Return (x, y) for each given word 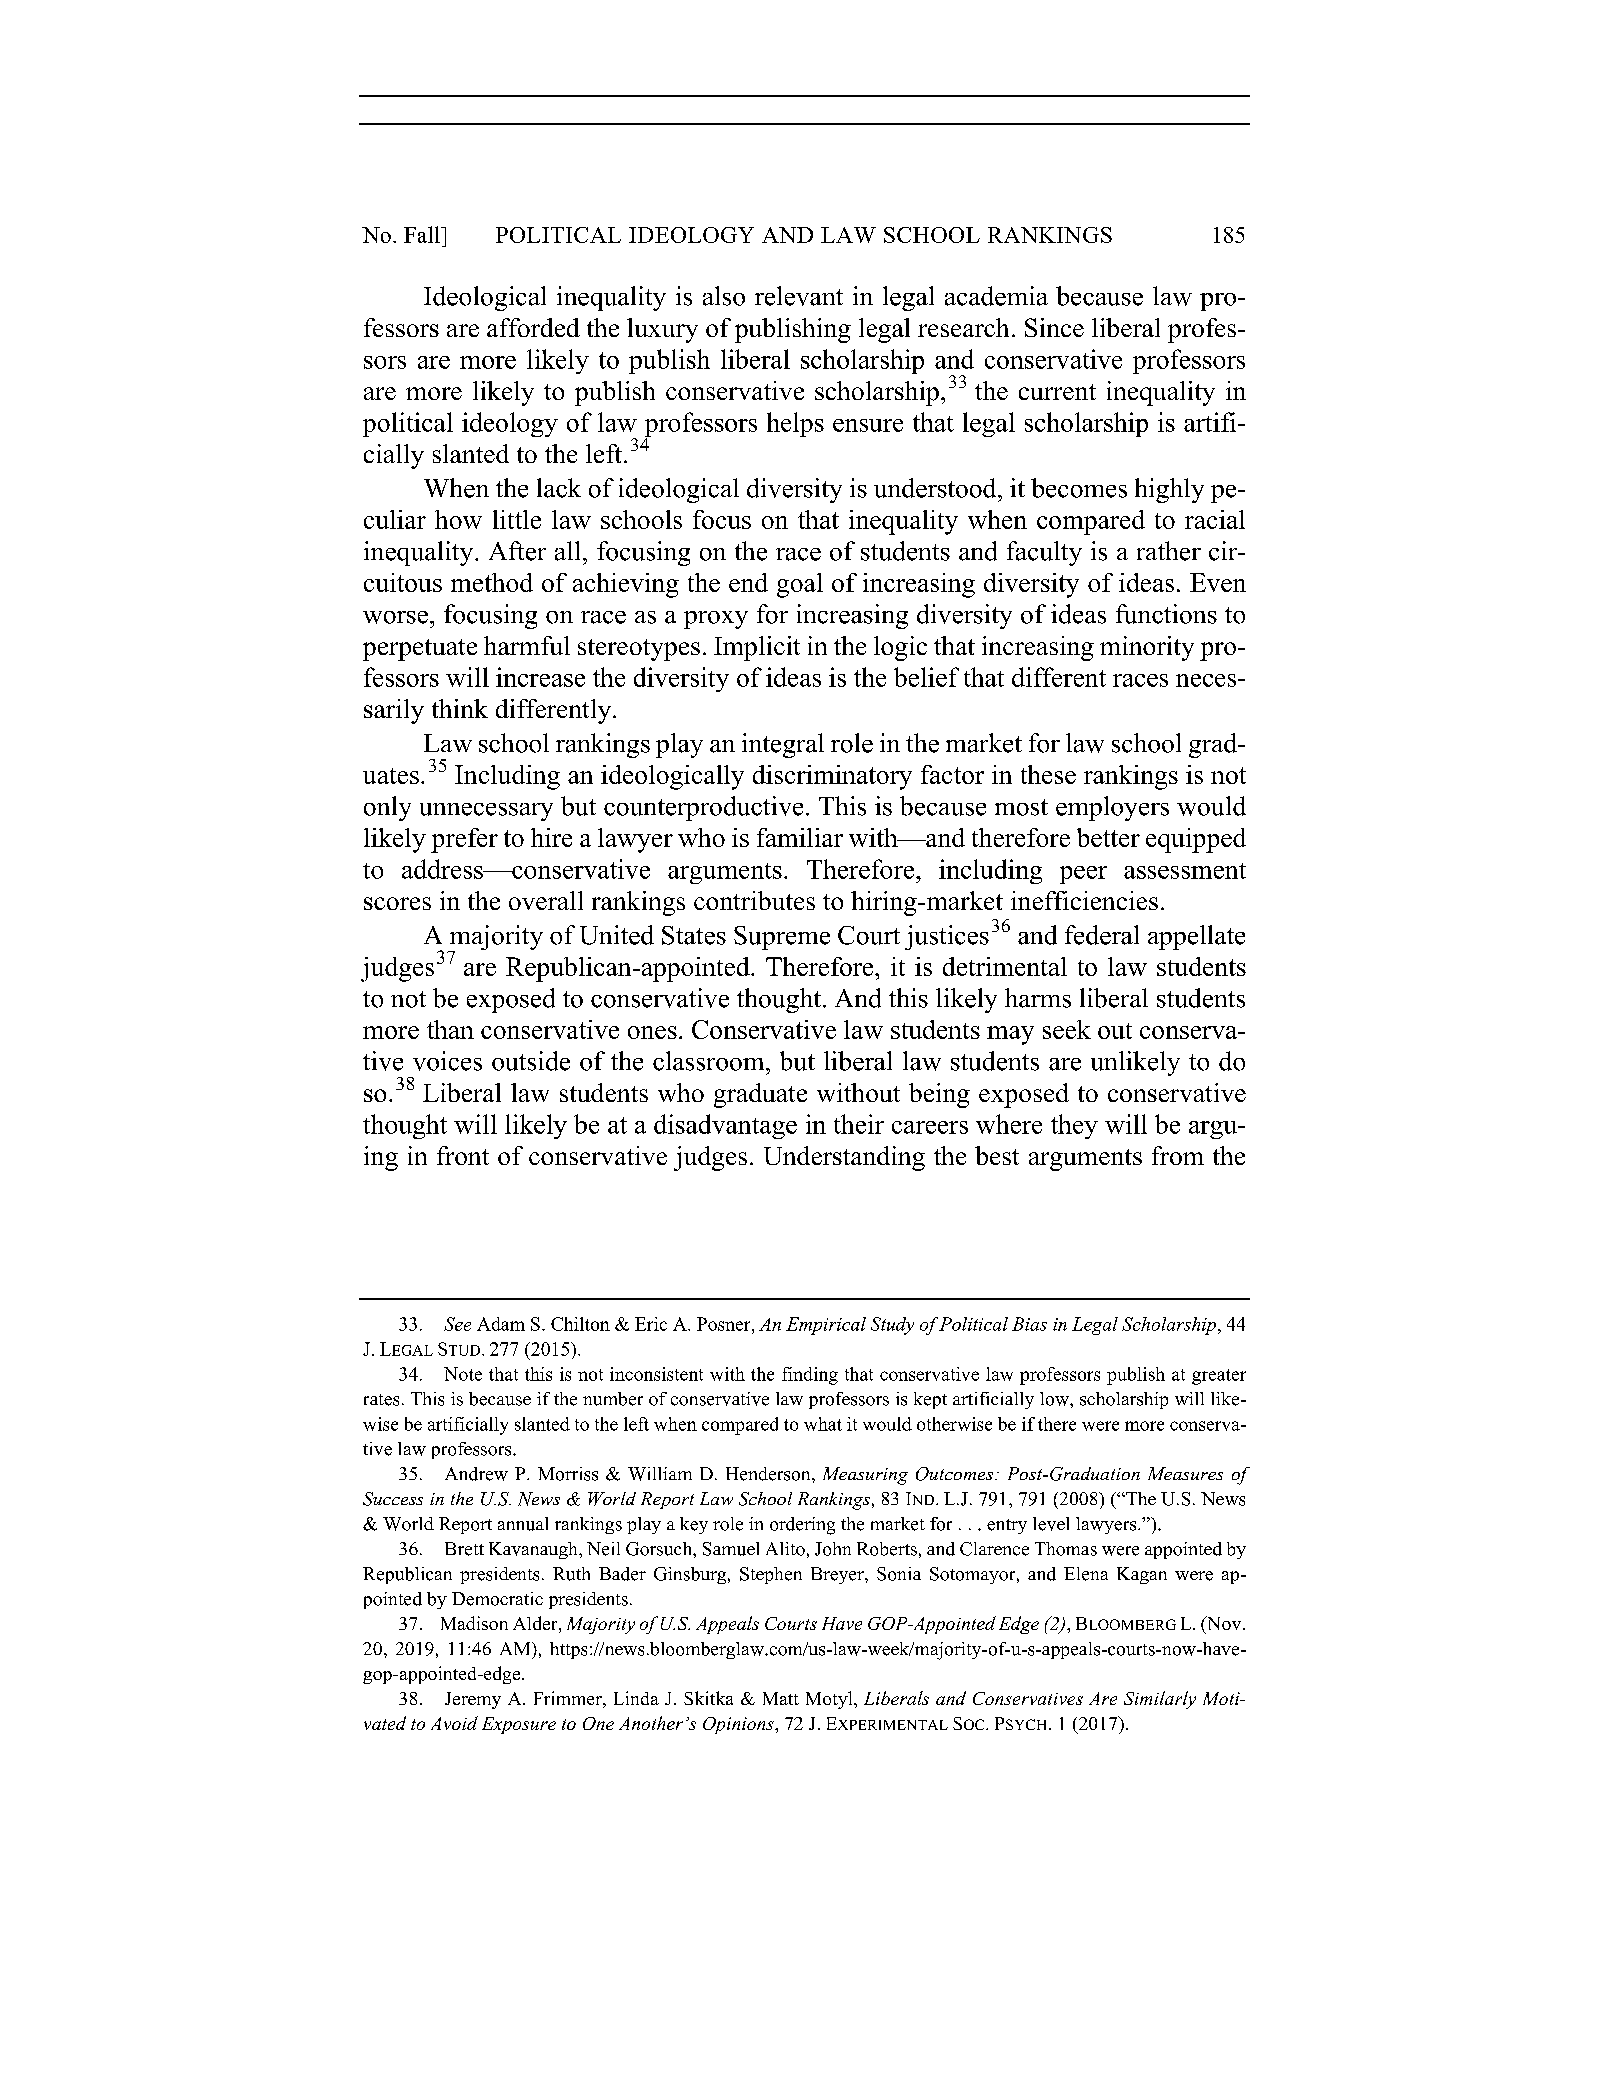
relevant (799, 296)
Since (1054, 327)
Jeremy (473, 1700)
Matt (781, 1698)
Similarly (1160, 1700)
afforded (533, 327)
